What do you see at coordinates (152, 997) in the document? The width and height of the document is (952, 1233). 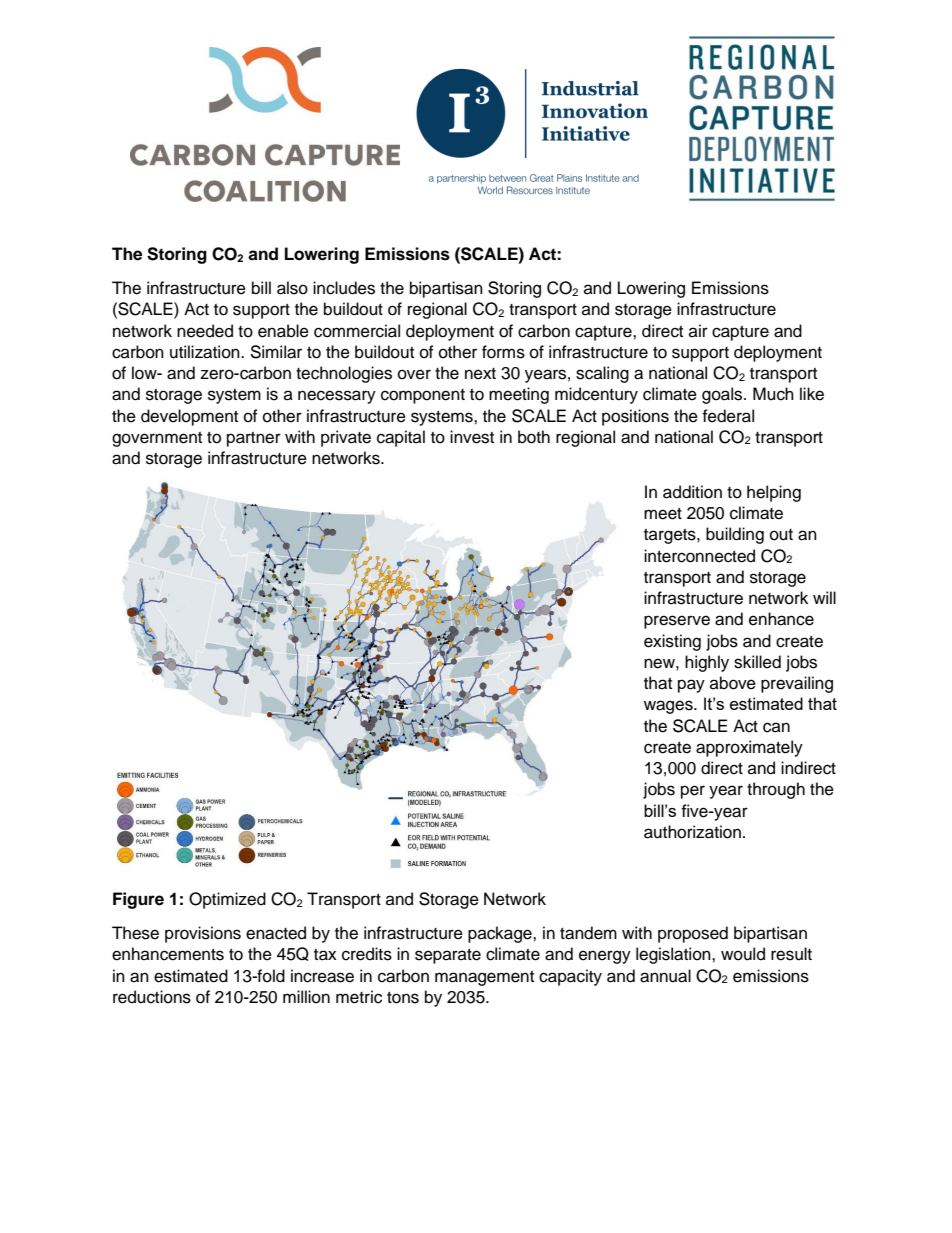 I see `reductions` at bounding box center [152, 997].
